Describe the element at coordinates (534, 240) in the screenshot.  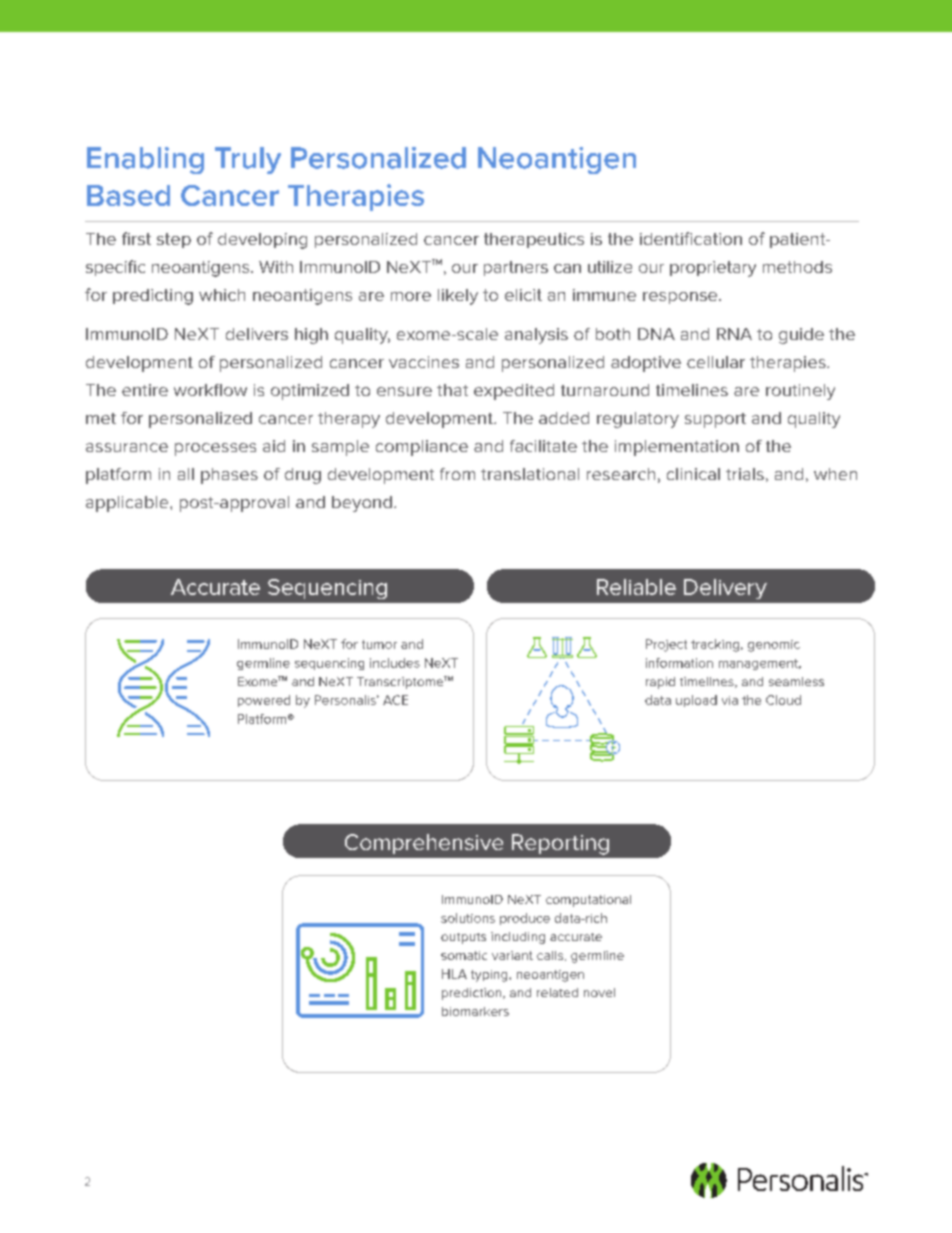
I see `therapeutics` at that location.
